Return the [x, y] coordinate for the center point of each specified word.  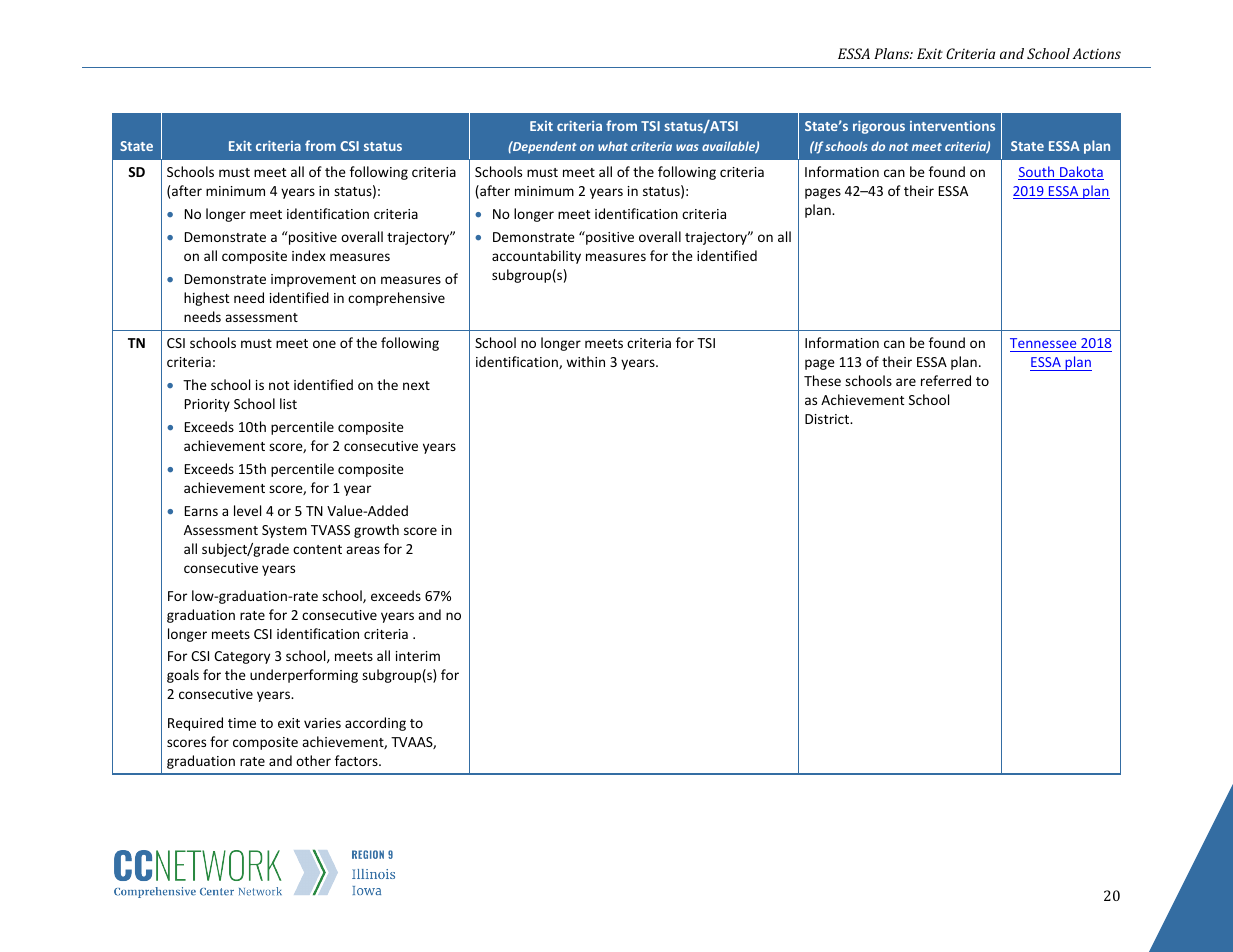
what [613, 146]
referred [946, 380]
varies [322, 723]
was [687, 147]
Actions [1097, 53]
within [585, 361]
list [288, 403]
